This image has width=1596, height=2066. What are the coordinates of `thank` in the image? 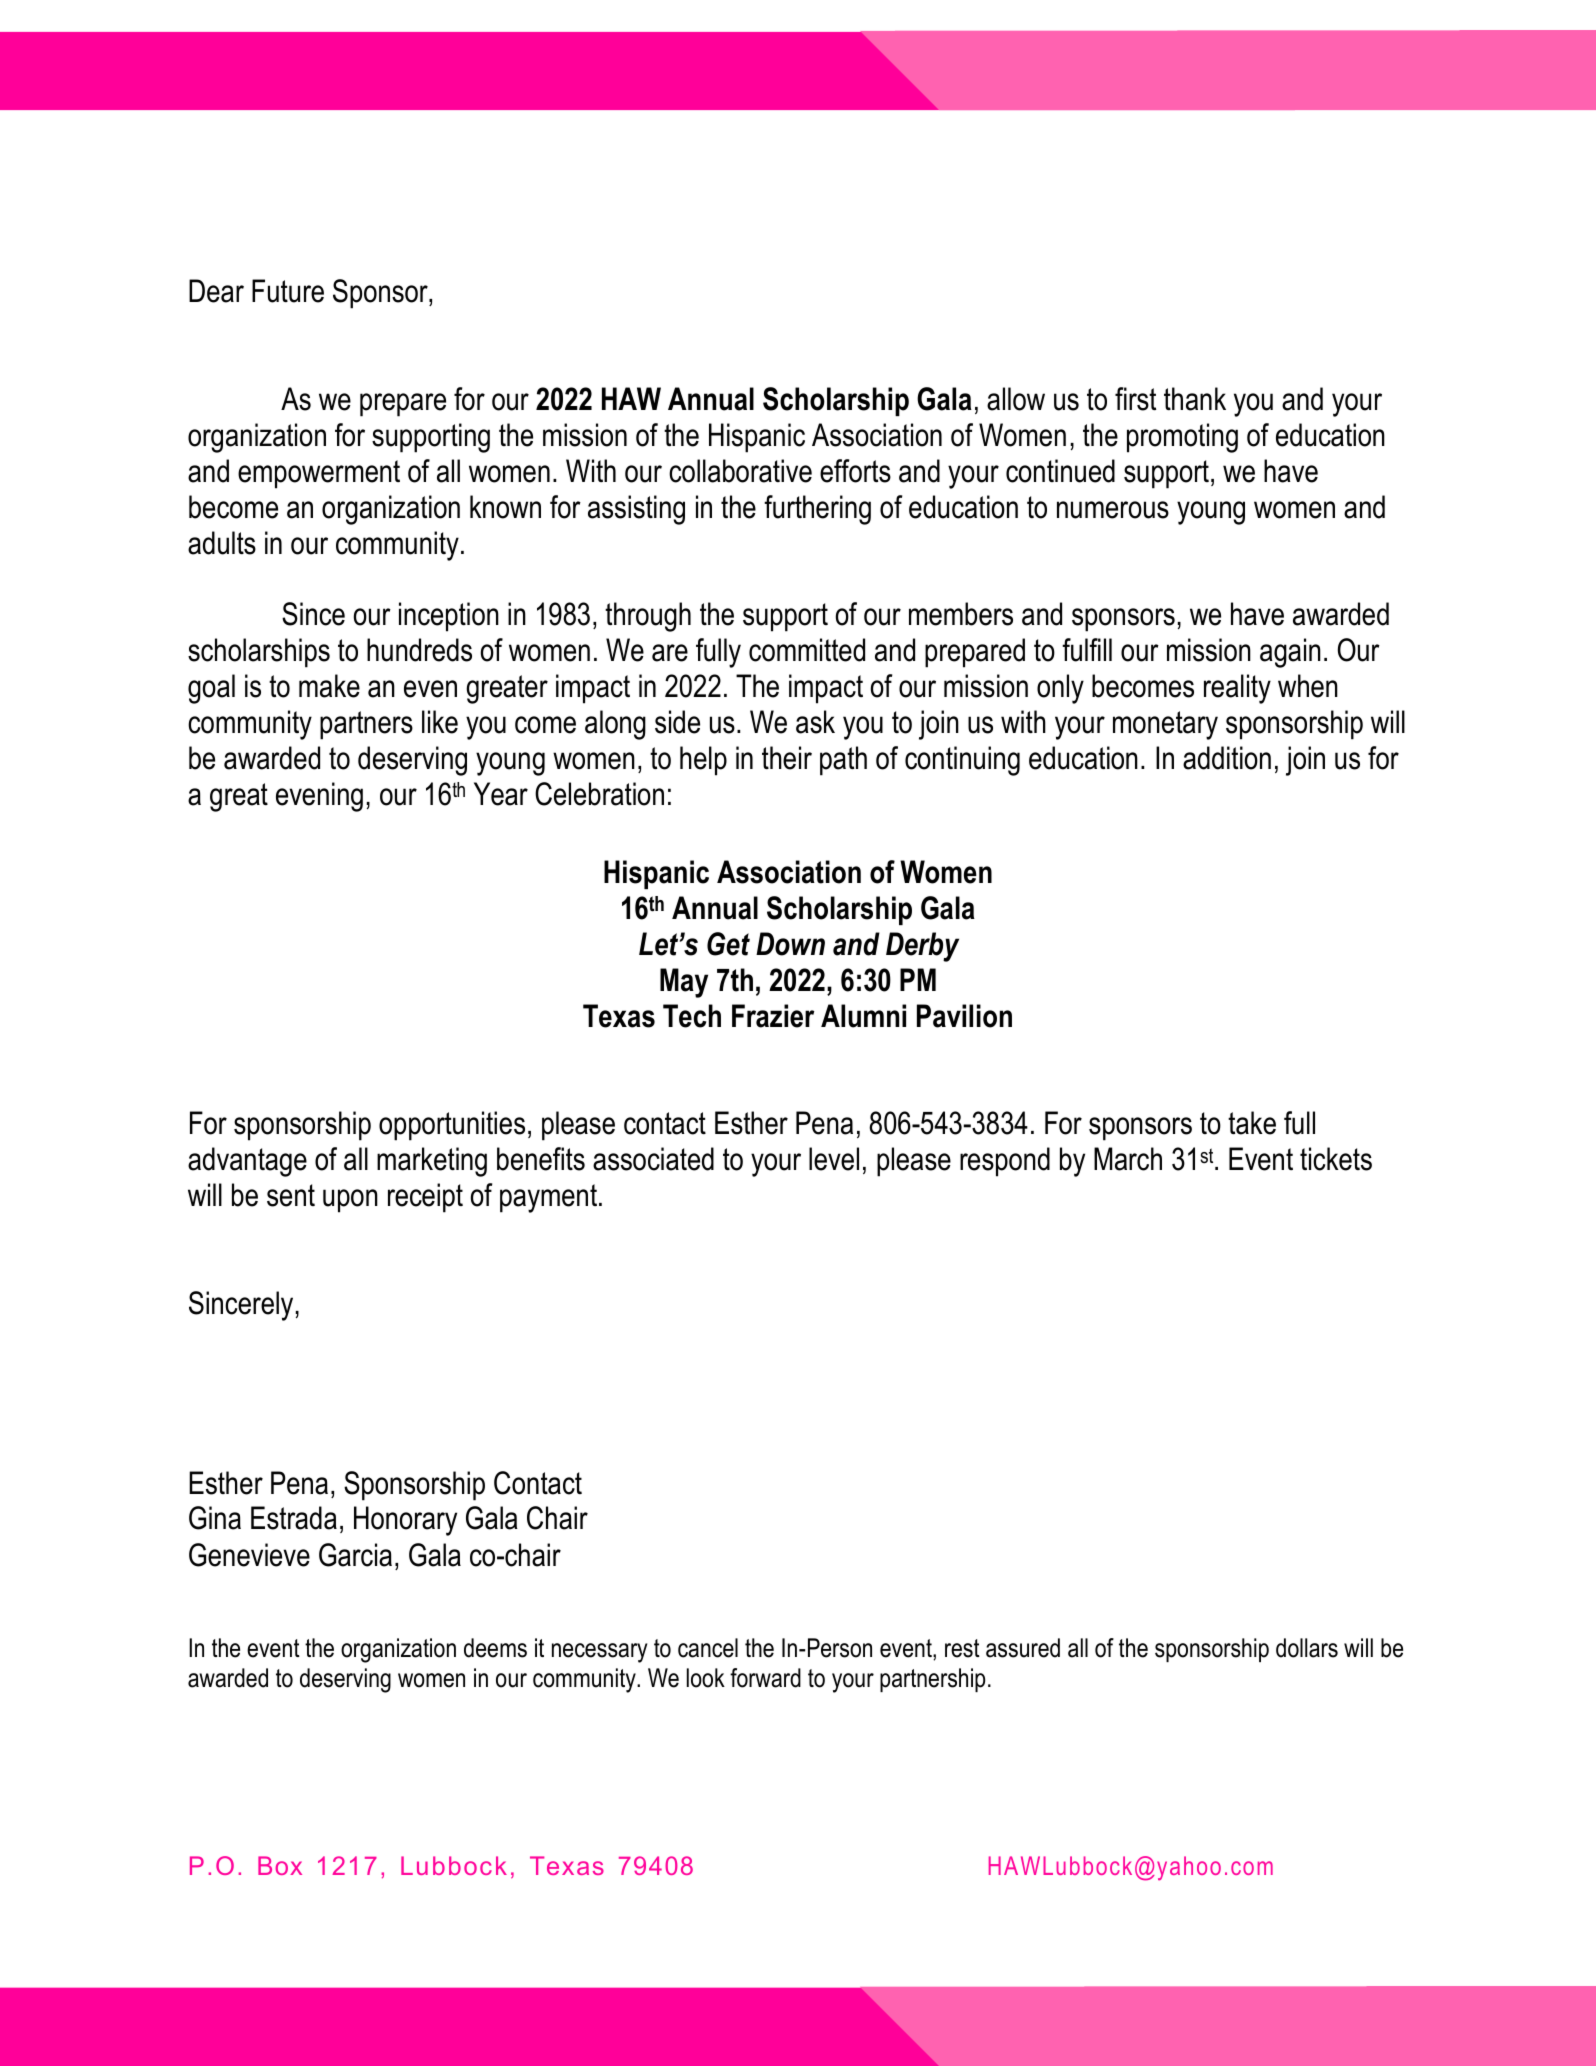 It's located at (1195, 399).
